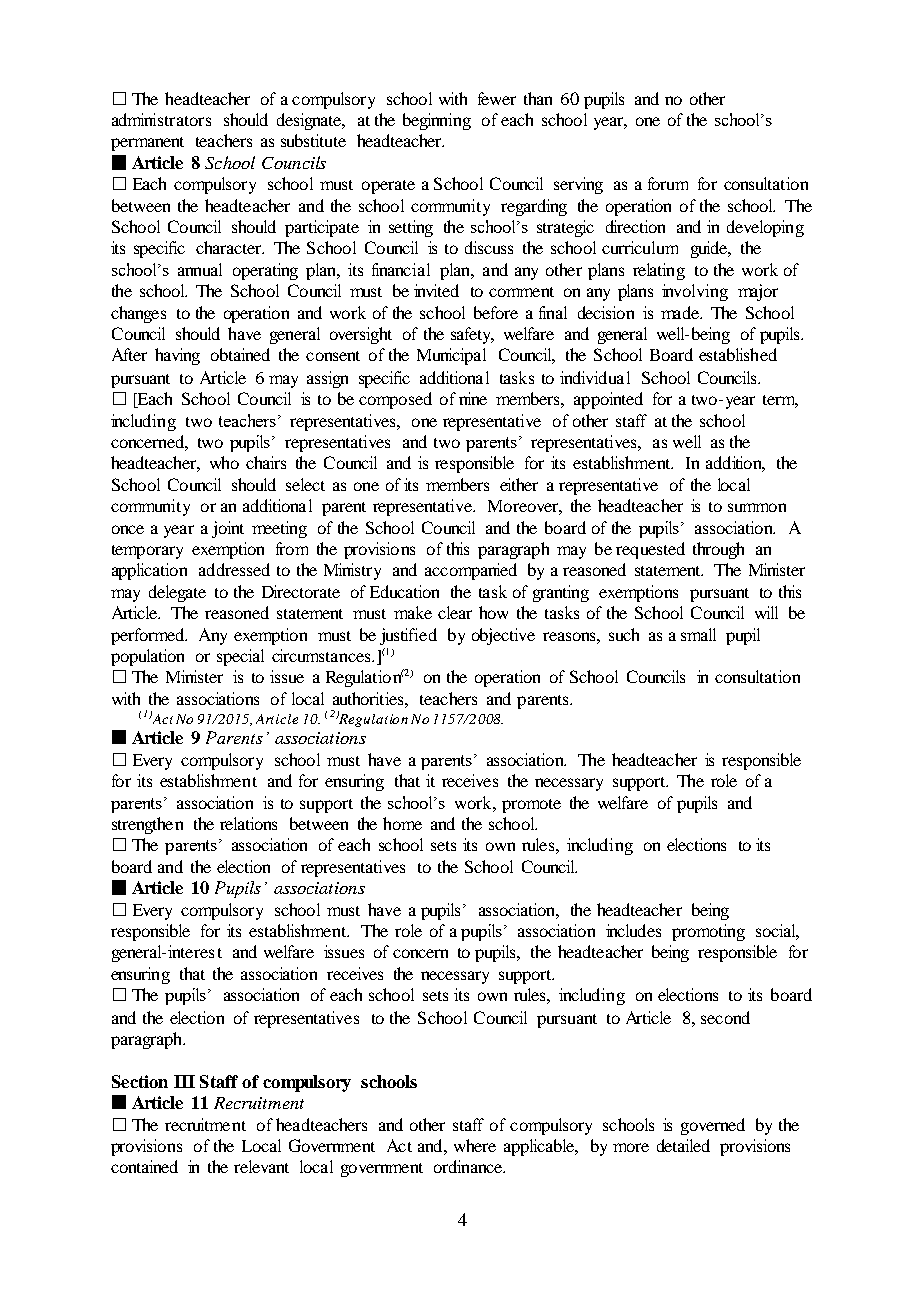 This page has width=924, height=1308. Describe the element at coordinates (248, 823) in the page. I see `relations` at that location.
